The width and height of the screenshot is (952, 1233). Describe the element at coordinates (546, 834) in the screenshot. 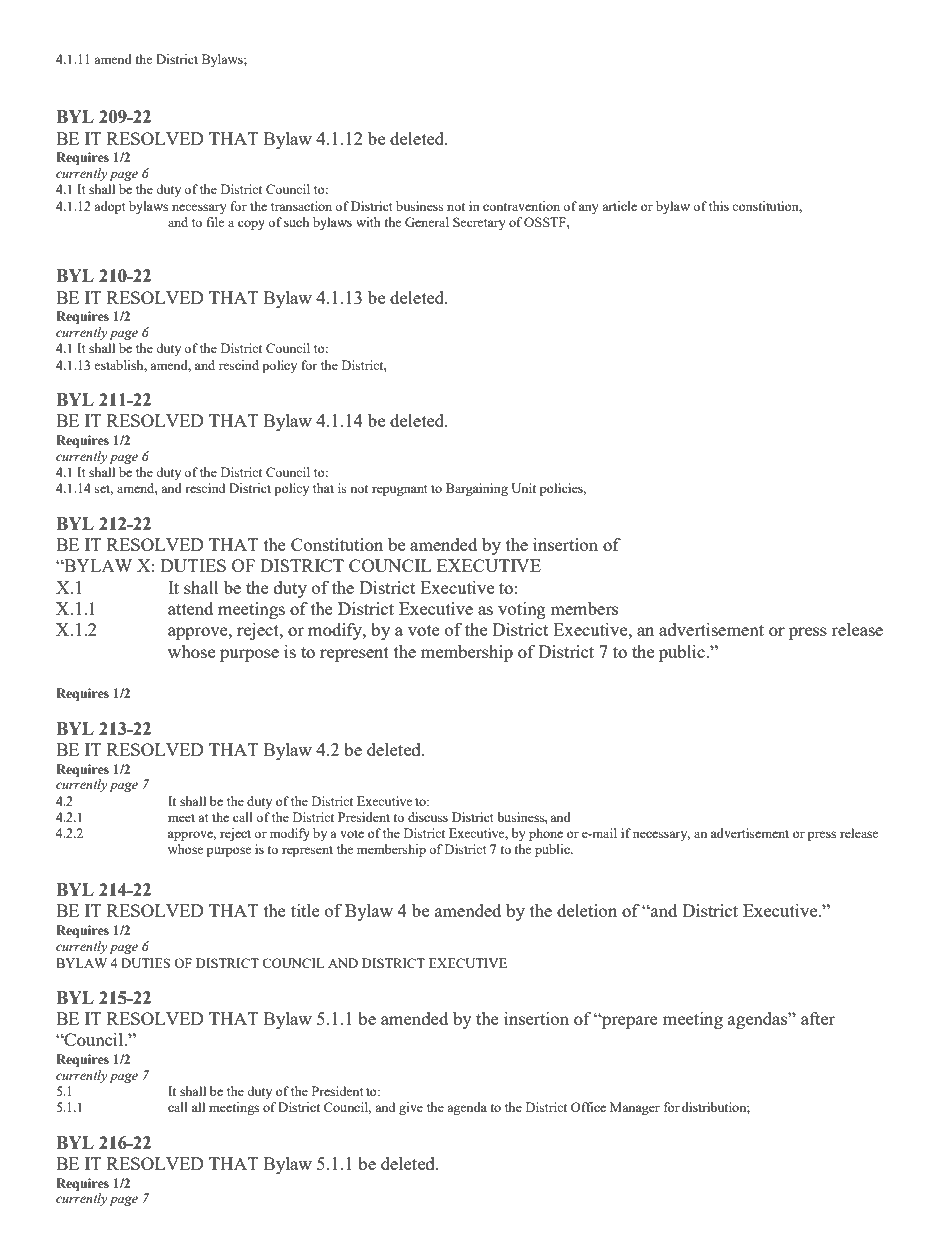

I see `phone` at that location.
